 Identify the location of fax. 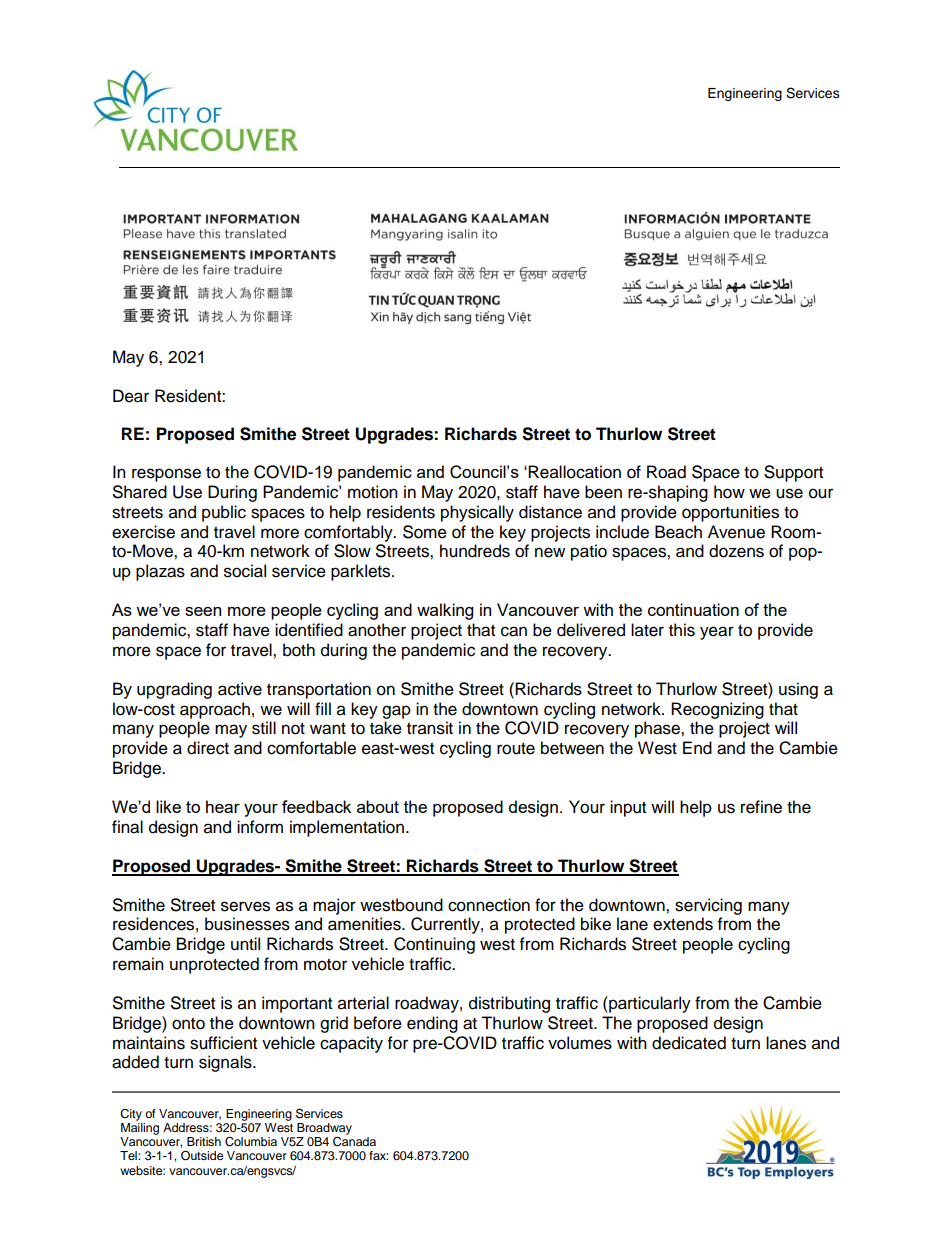
(378, 1155).
